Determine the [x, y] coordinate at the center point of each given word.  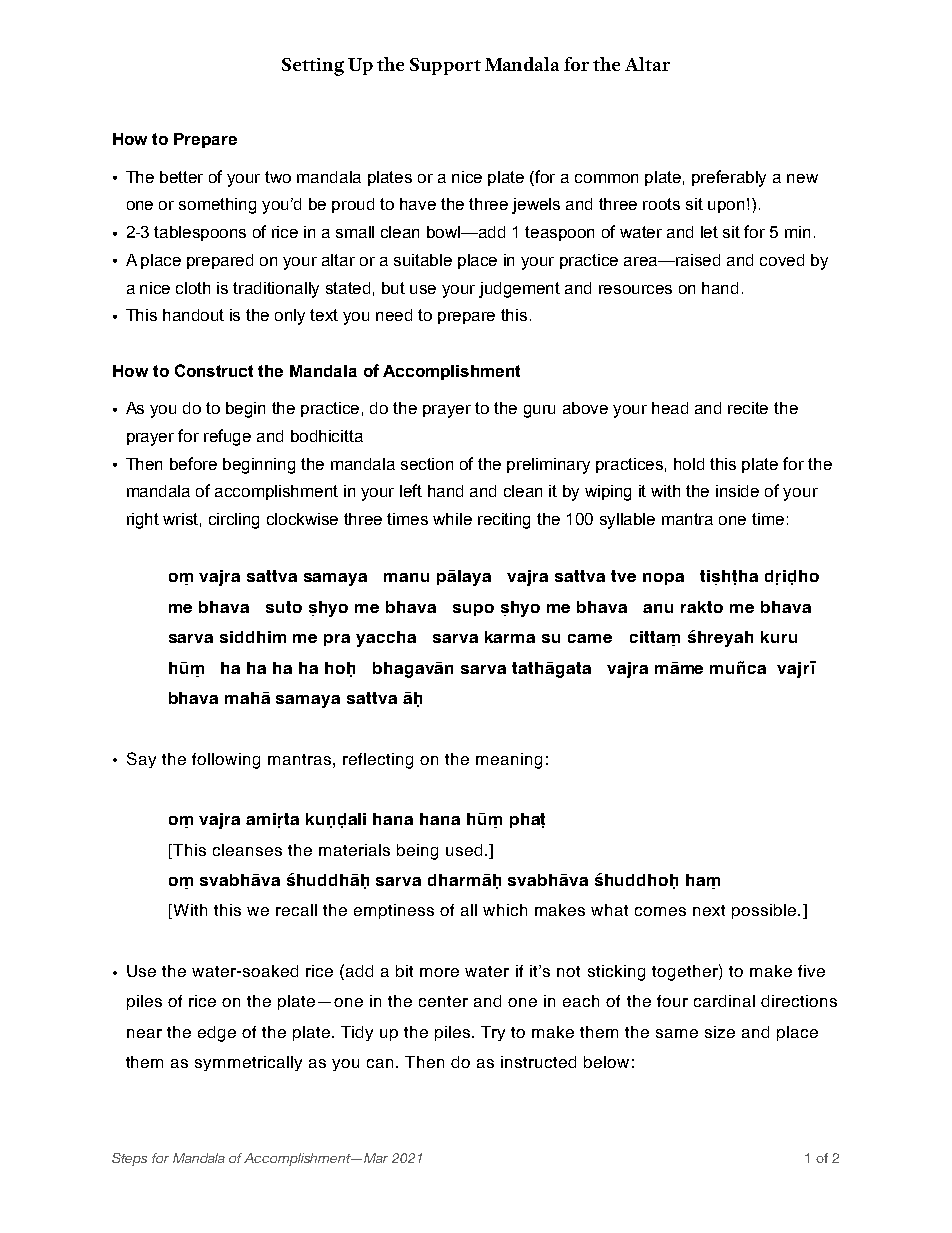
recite [748, 408]
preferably [729, 178]
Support [445, 66]
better [181, 177]
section [427, 464]
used [464, 850]
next [709, 910]
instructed [538, 1062]
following [226, 761]
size [720, 1032]
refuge [227, 437]
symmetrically [248, 1063]
